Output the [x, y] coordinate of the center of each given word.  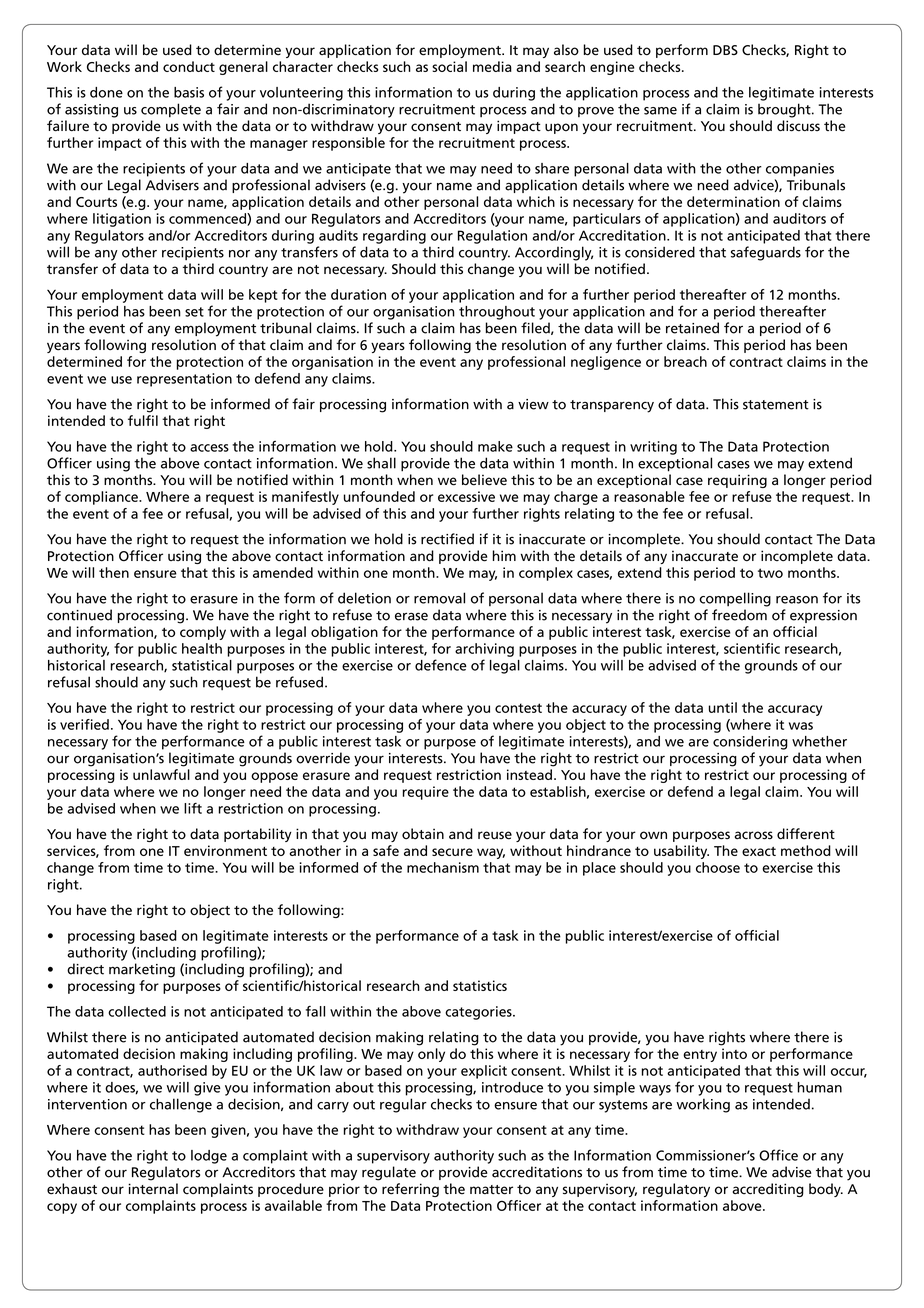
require [425, 793]
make [495, 446]
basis [189, 92]
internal [153, 1189]
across [754, 835]
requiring [737, 481]
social [449, 66]
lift [193, 808]
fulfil [143, 420]
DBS [725, 50]
